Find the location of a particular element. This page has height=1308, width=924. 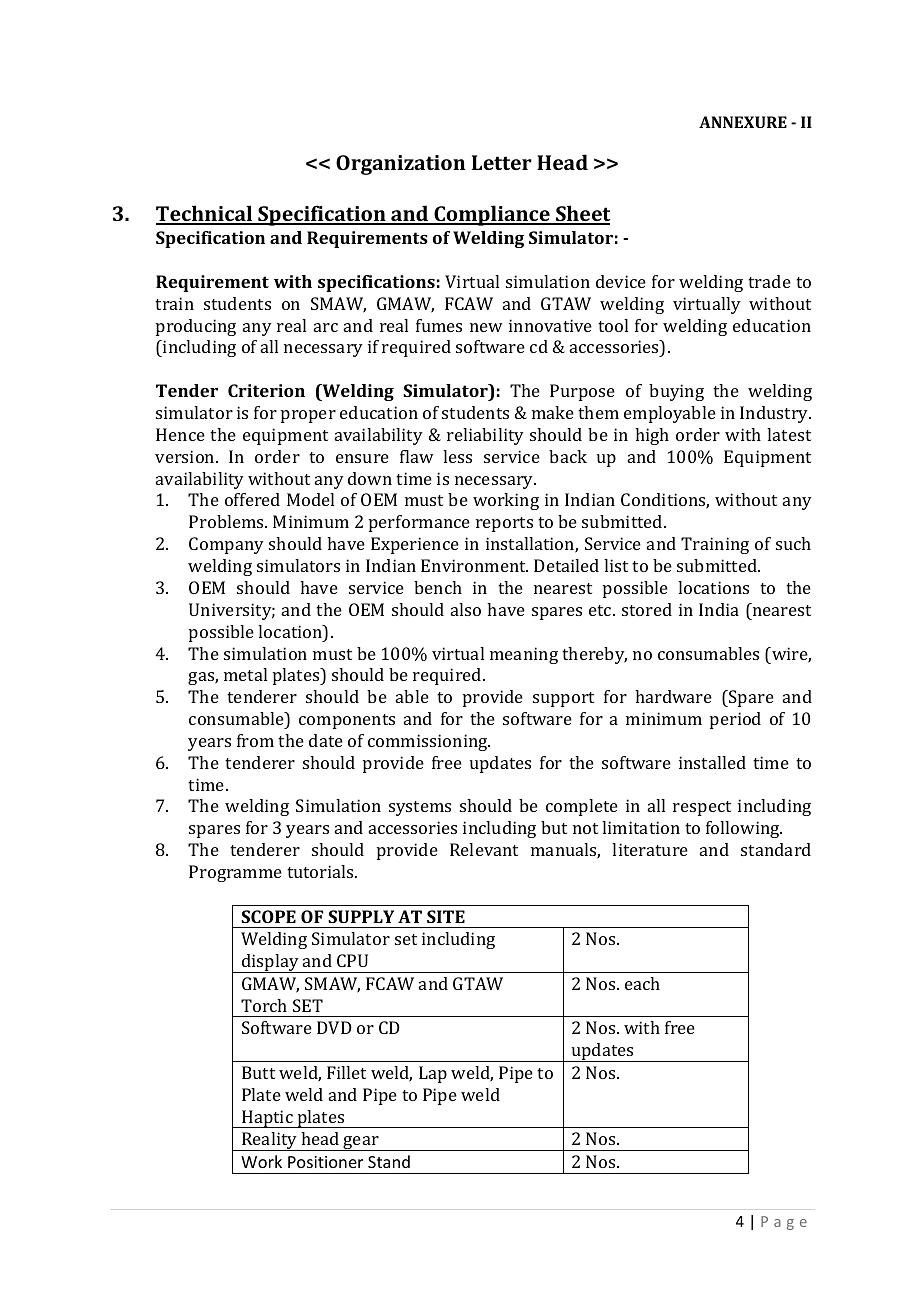

reports is located at coordinates (504, 524).
